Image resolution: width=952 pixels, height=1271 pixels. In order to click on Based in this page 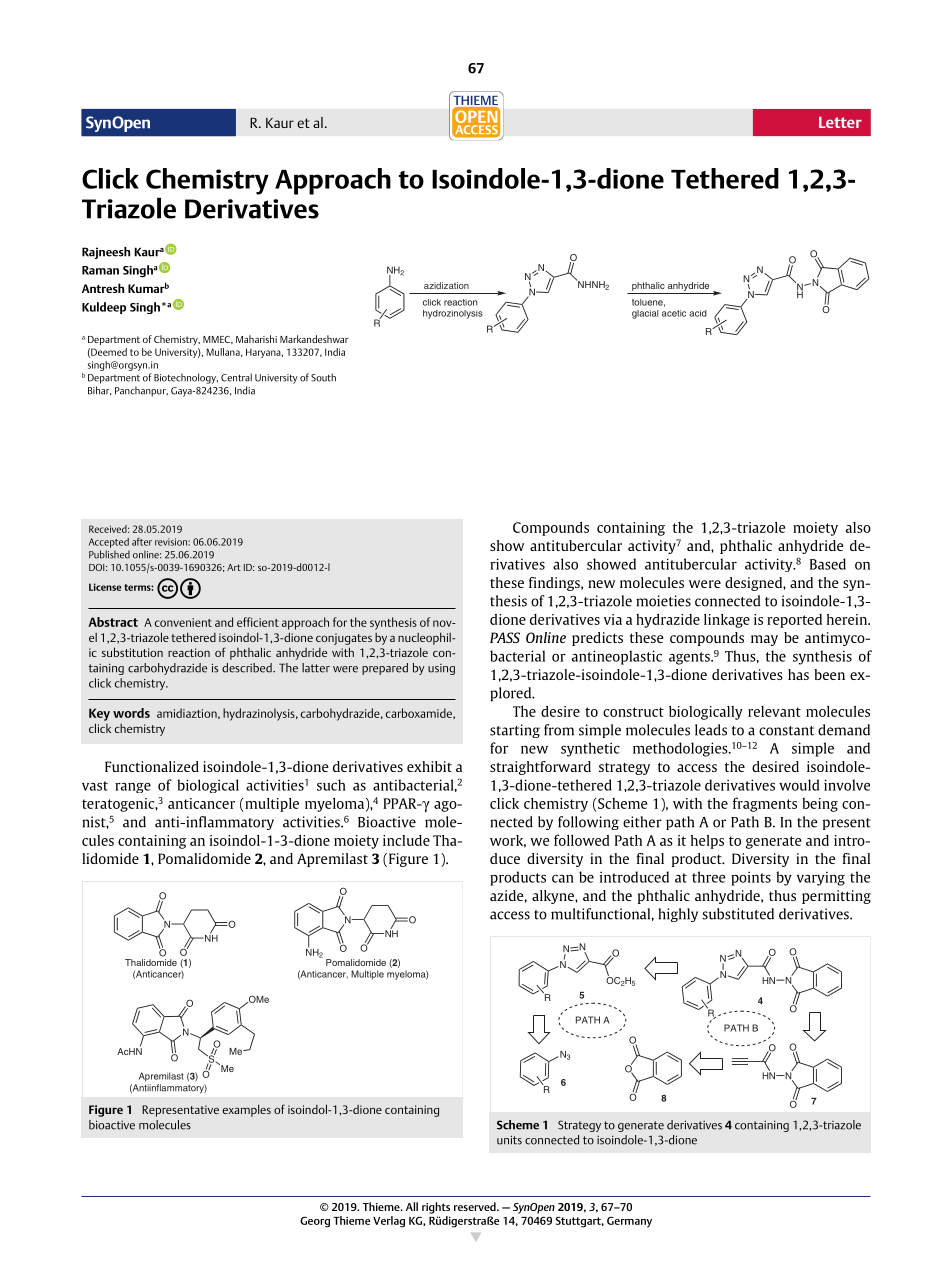, I will do `click(828, 564)`.
